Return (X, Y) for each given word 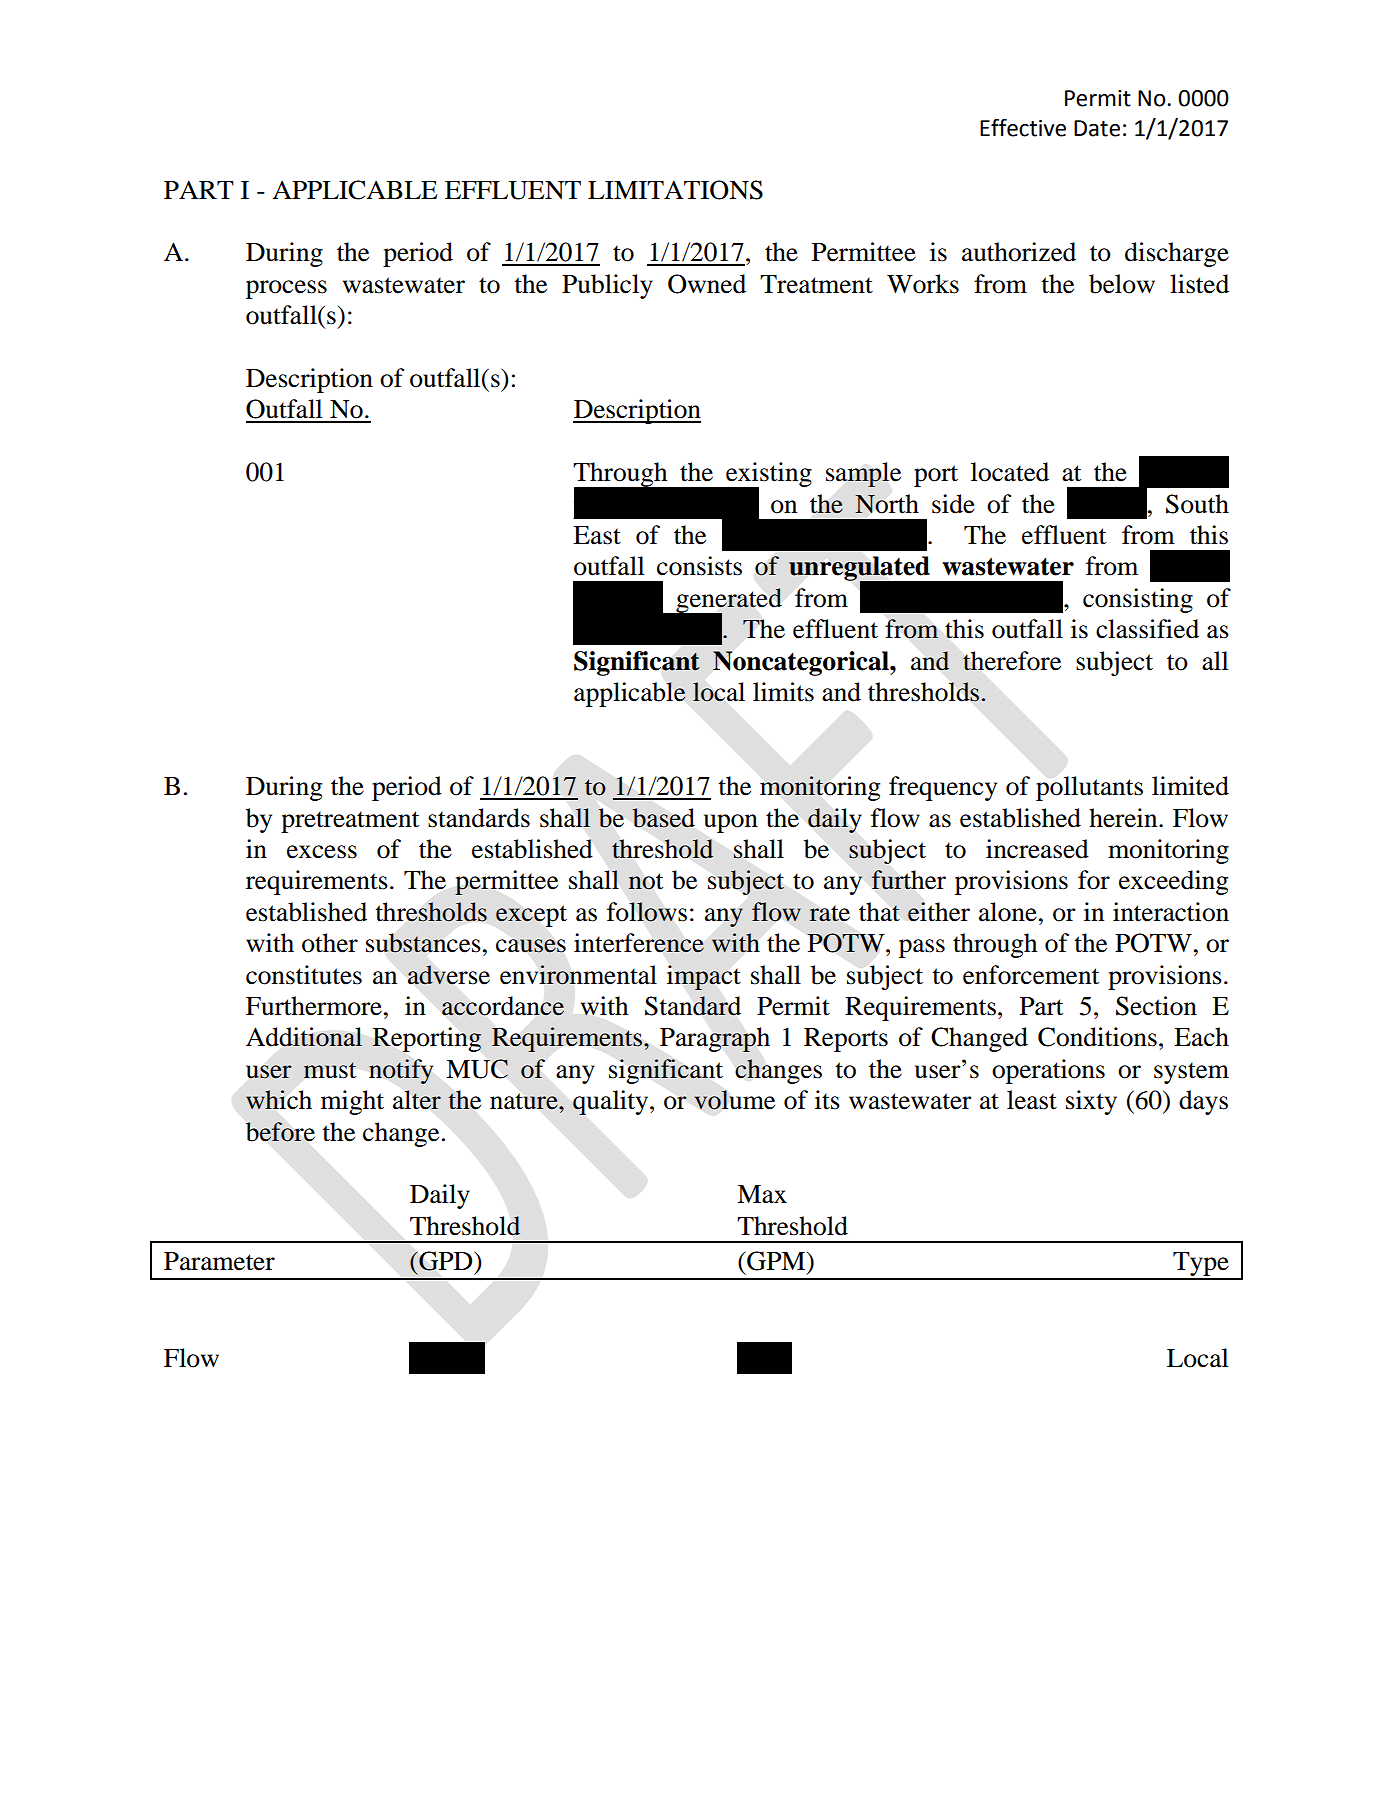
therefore (1012, 661)
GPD (446, 1261)
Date (1097, 128)
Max (762, 1194)
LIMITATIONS (675, 190)
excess (322, 852)
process (286, 289)
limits (783, 692)
